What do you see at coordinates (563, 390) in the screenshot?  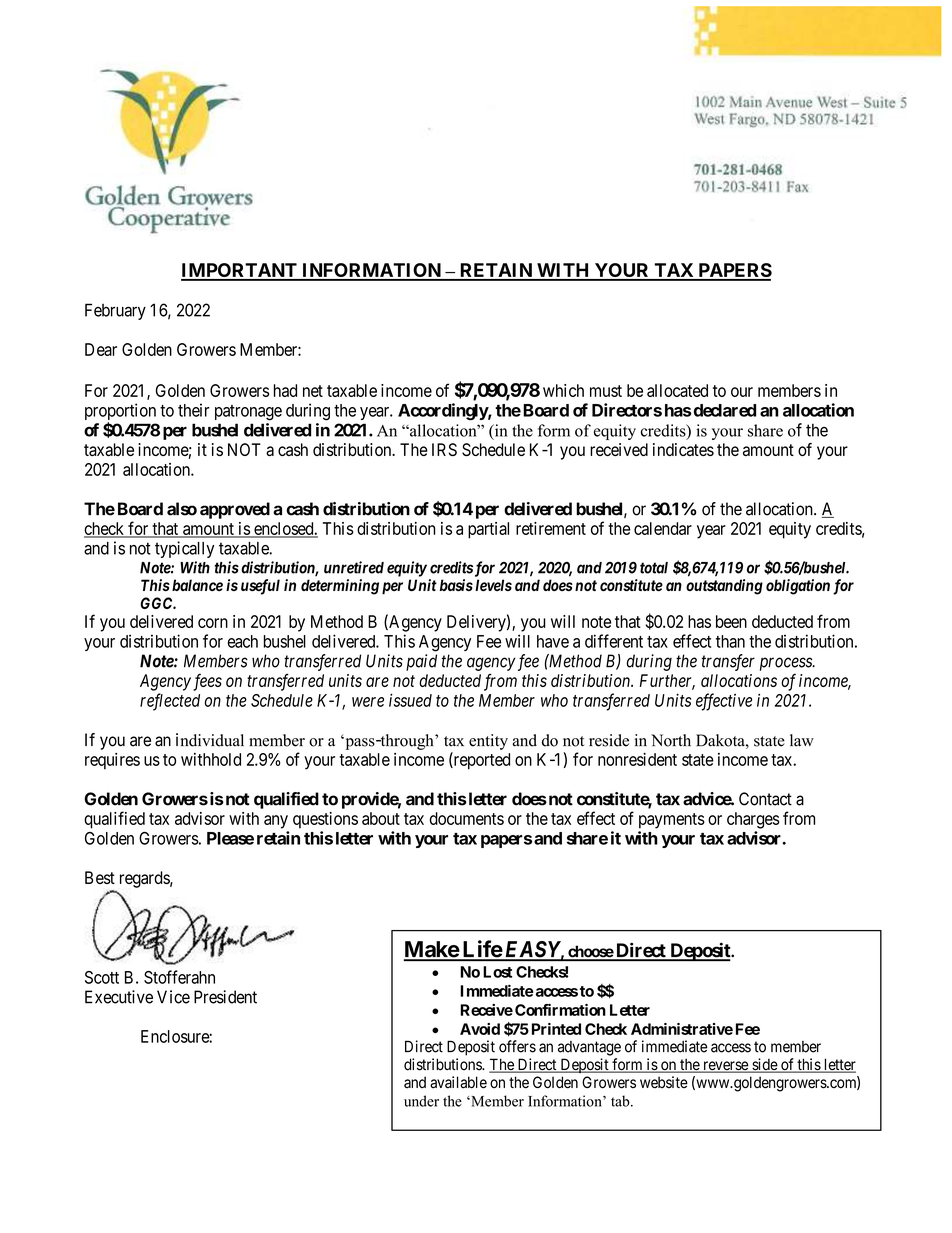 I see `which` at bounding box center [563, 390].
